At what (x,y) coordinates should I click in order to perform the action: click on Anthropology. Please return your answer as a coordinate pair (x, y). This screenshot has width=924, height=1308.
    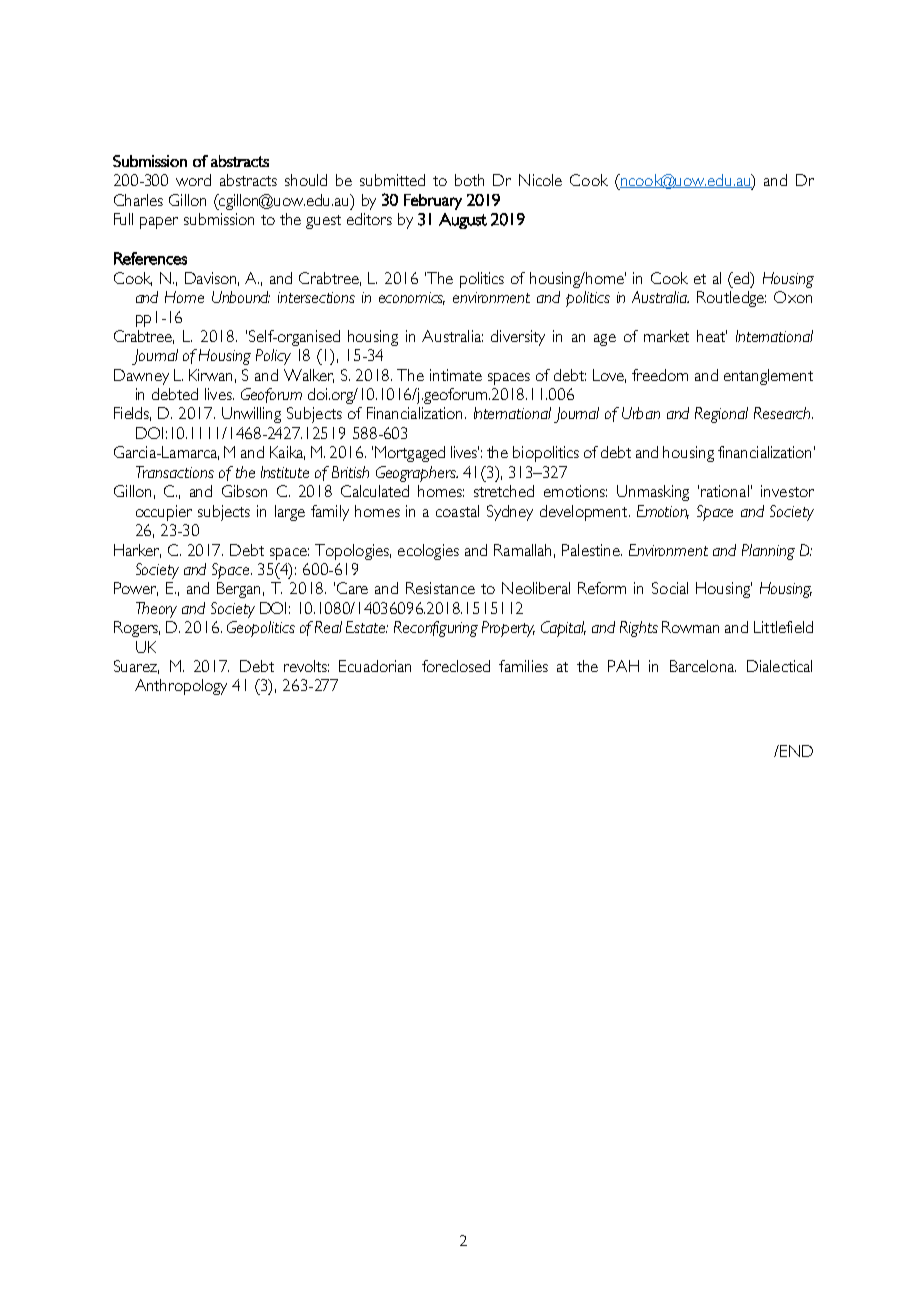
    Looking at the image, I should click on (181, 687).
